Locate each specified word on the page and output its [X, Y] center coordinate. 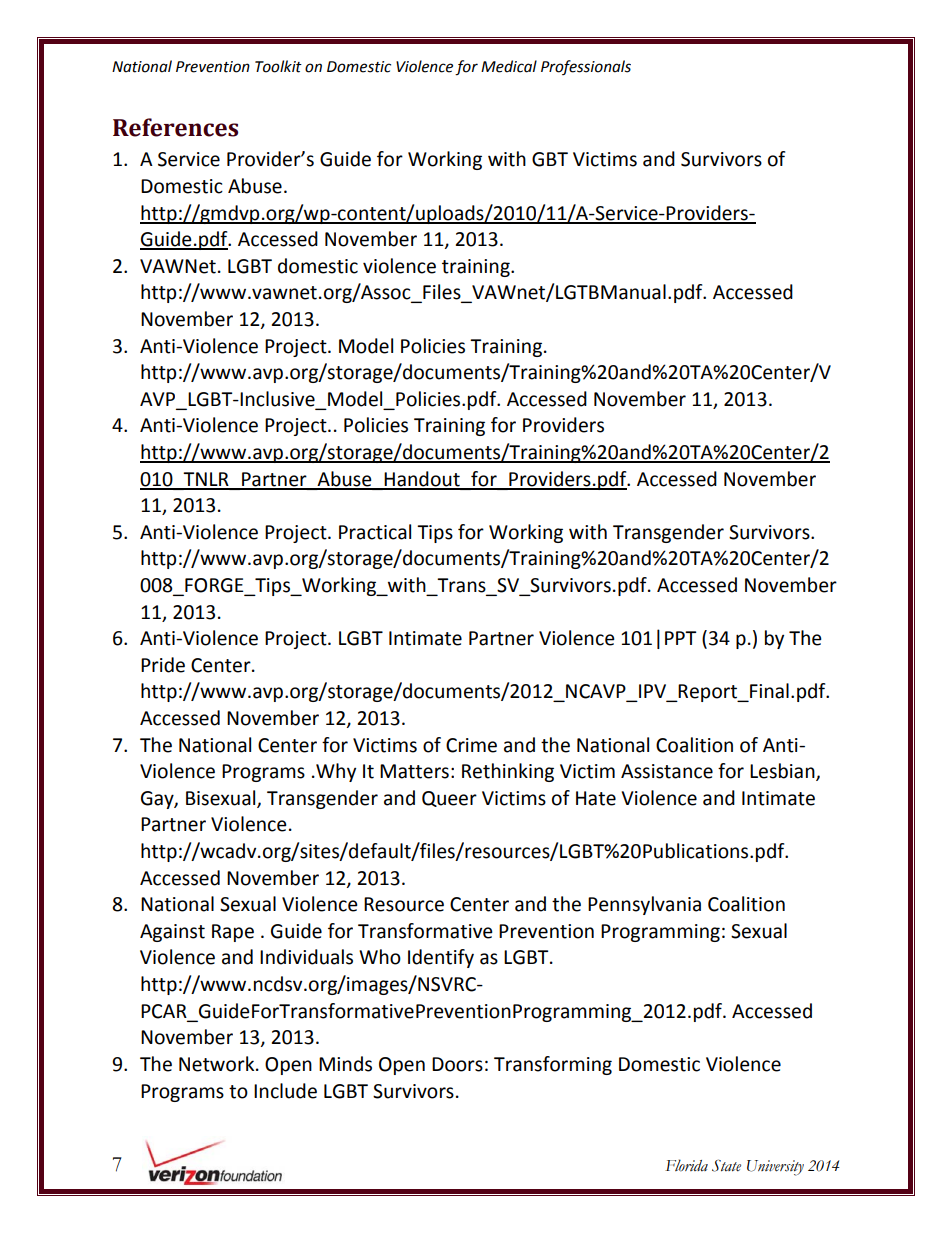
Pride [163, 665]
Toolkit [278, 66]
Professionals [586, 67]
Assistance [667, 771]
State [726, 1165]
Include [285, 1091]
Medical [509, 66]
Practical [375, 532]
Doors [457, 1064]
